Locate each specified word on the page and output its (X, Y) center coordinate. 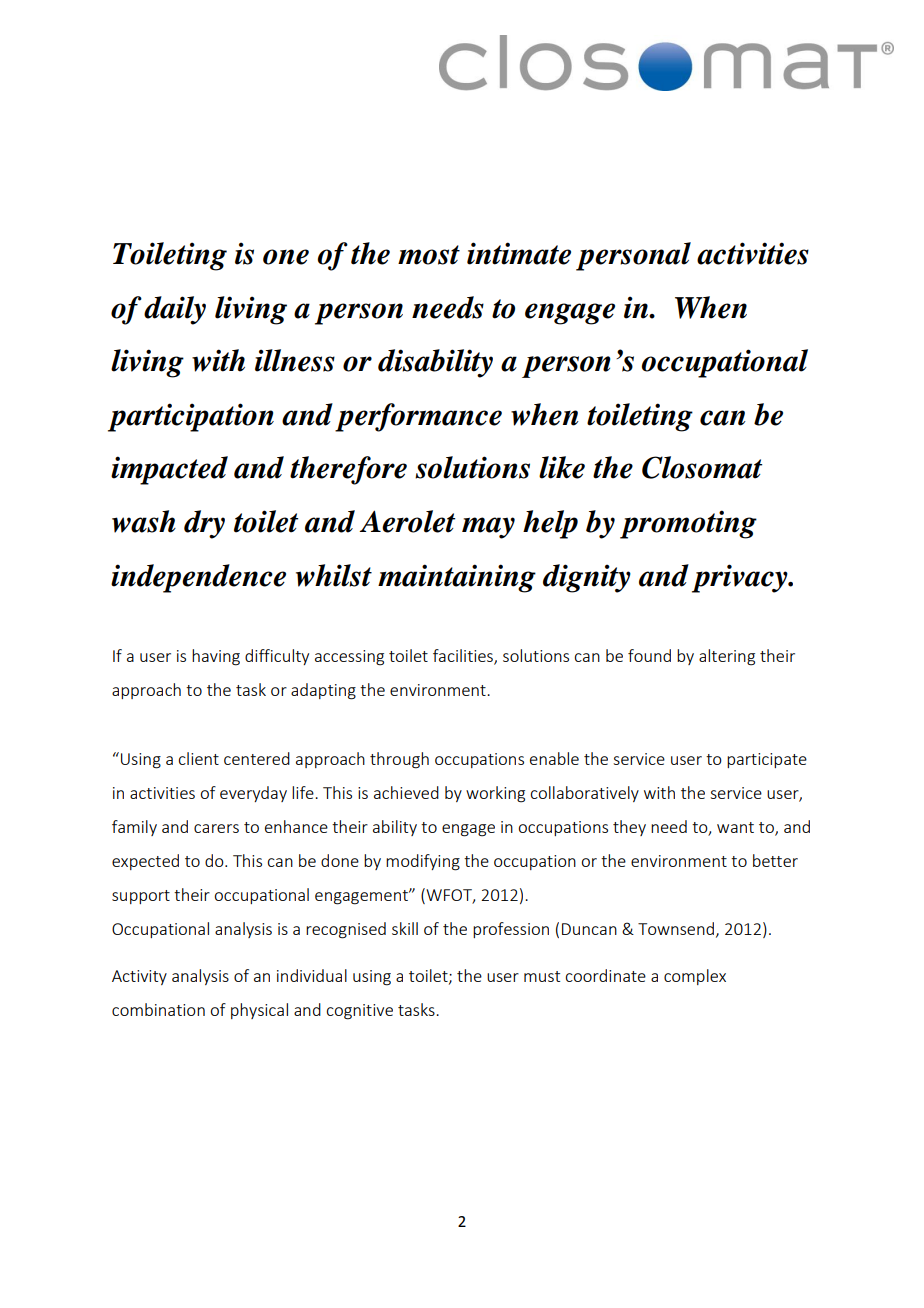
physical (259, 1011)
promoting (688, 524)
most (429, 255)
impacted (169, 470)
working (495, 794)
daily (175, 310)
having (216, 657)
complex (695, 977)
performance (418, 417)
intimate (519, 253)
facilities (464, 657)
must (542, 976)
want (735, 827)
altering (727, 657)
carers (216, 828)
